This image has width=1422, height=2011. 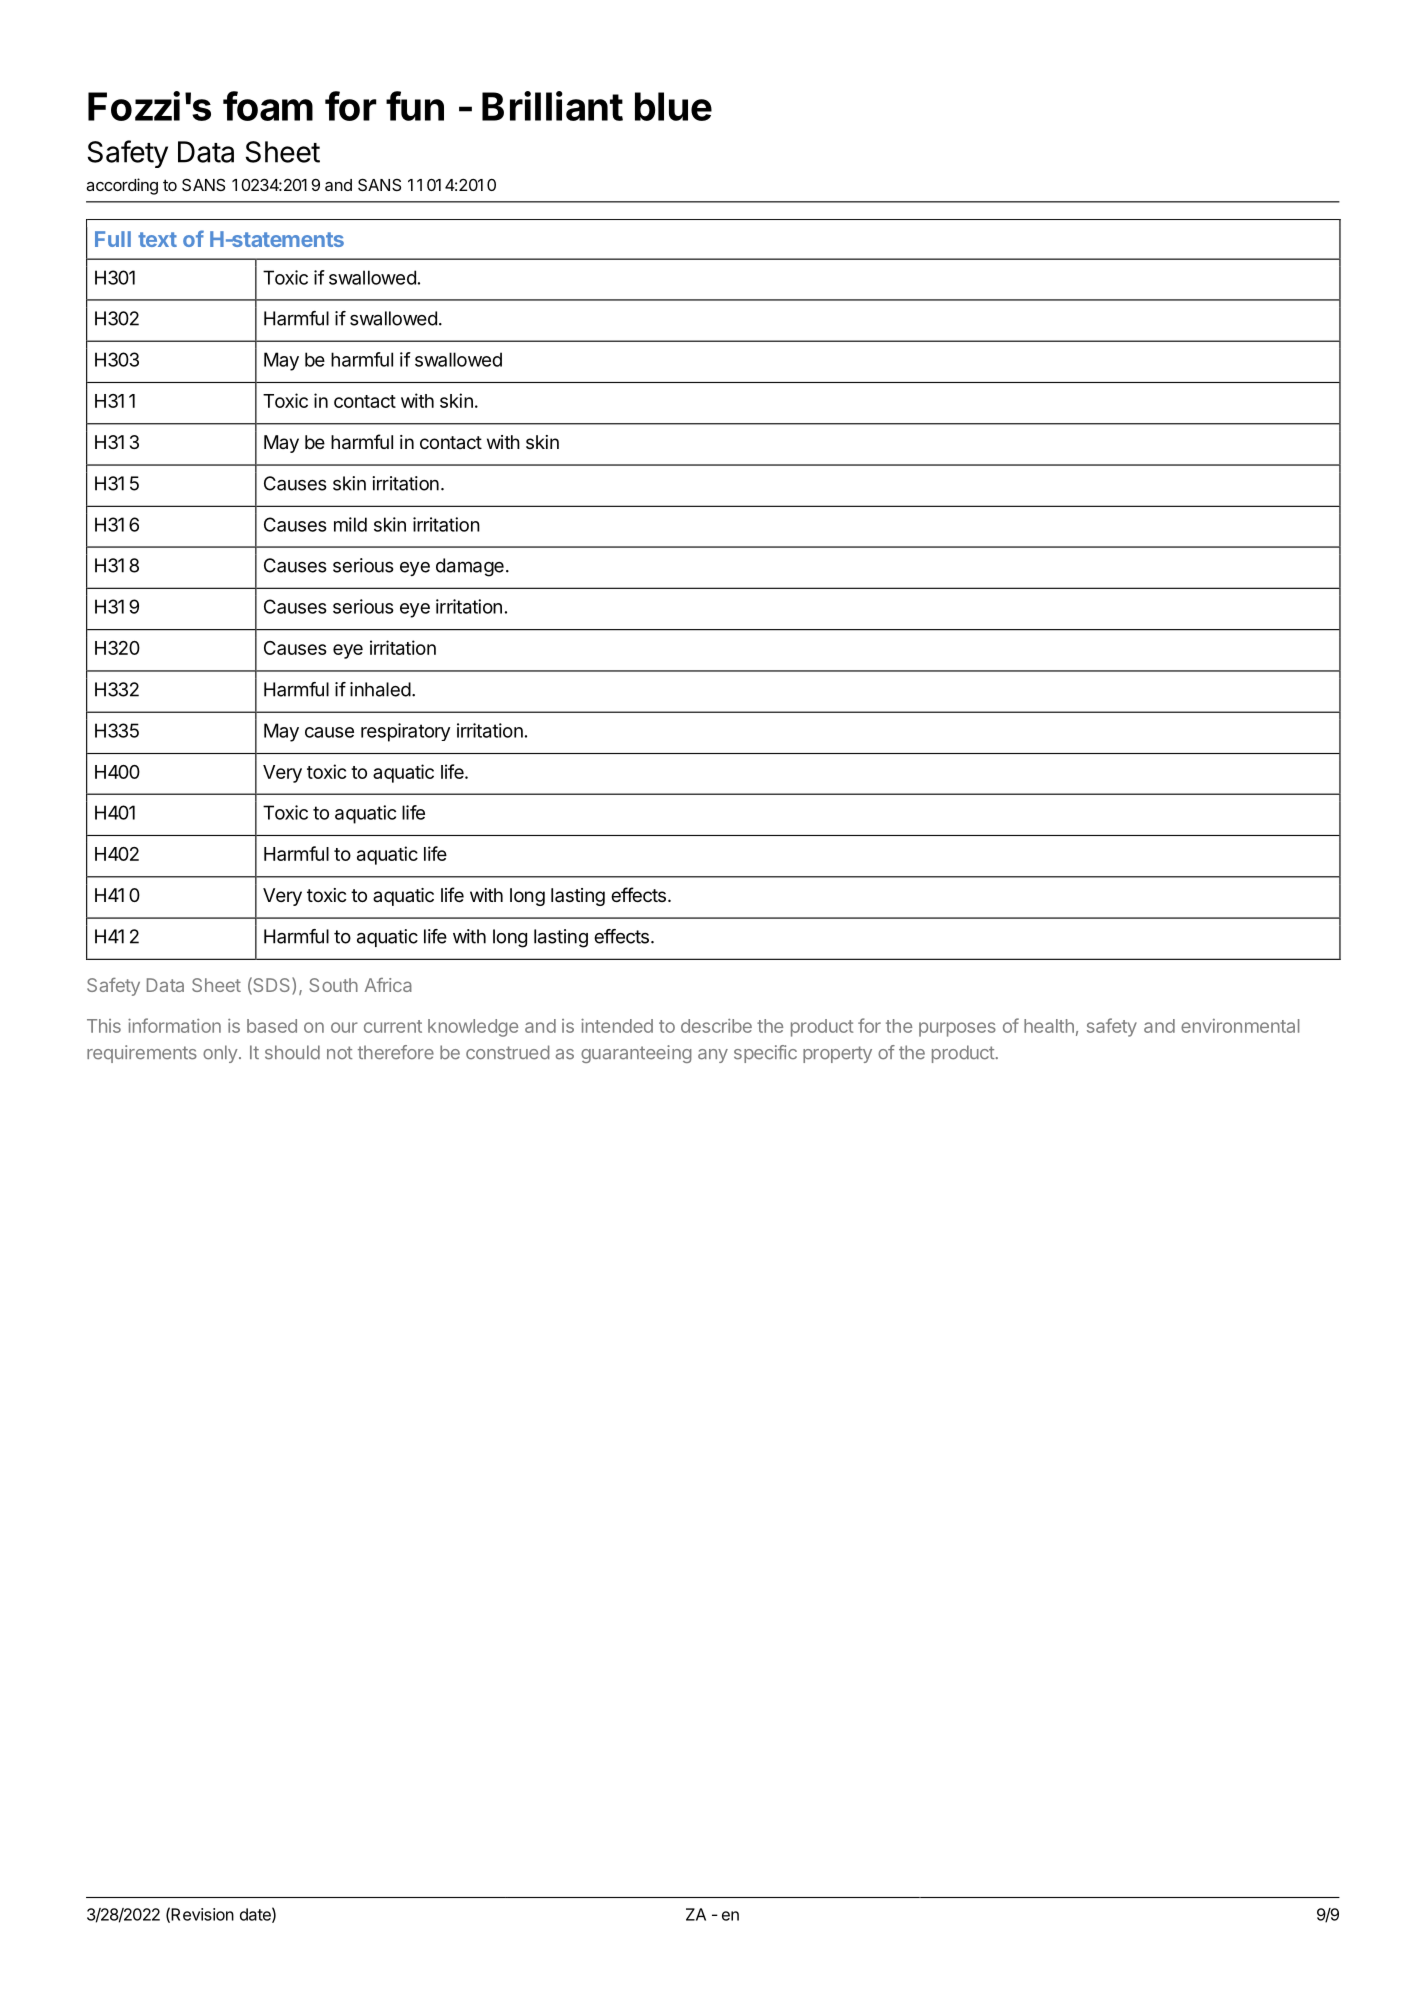 I want to click on blue, so click(x=673, y=106).
